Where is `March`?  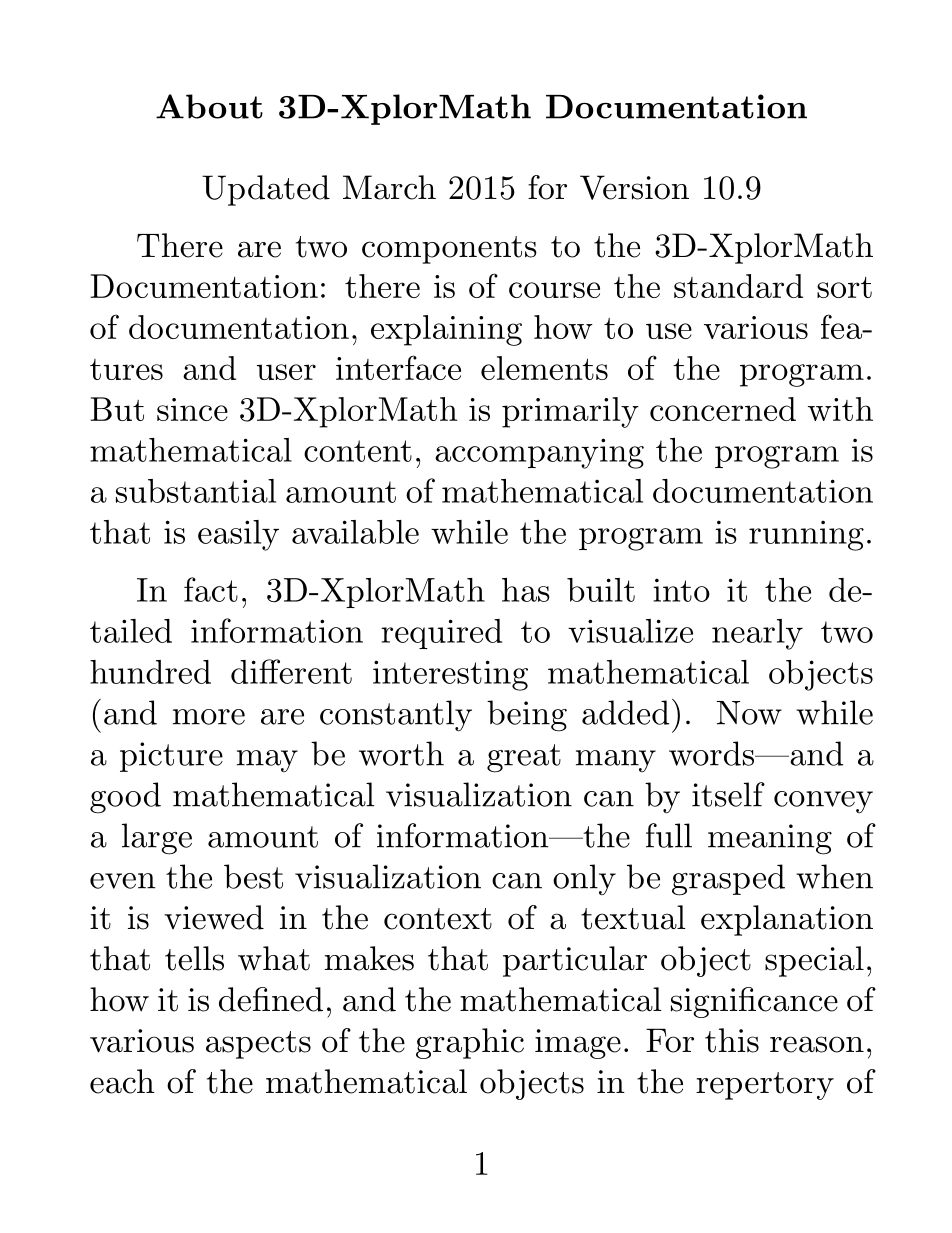 March is located at coordinates (389, 187).
